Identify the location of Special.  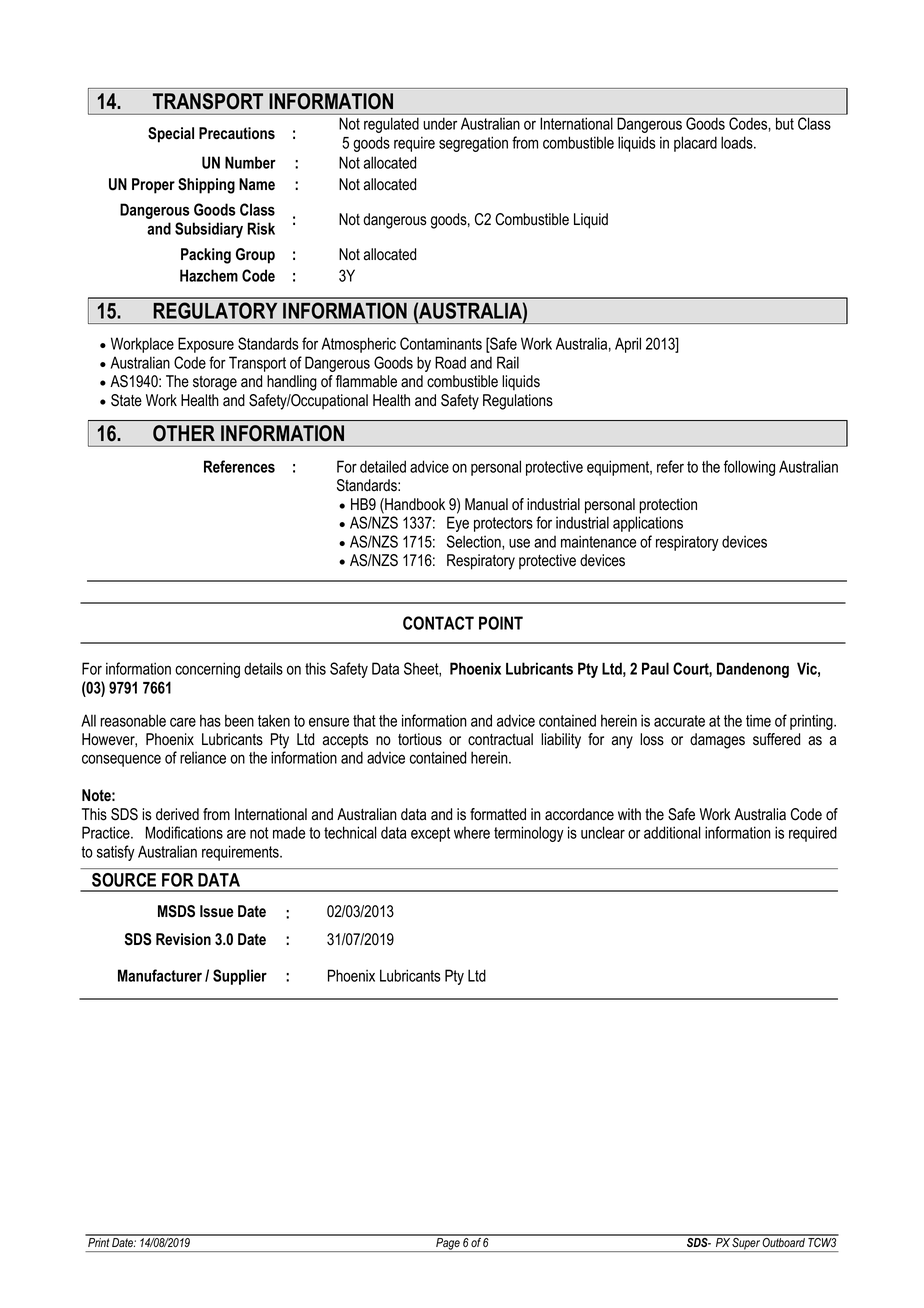
(171, 135).
